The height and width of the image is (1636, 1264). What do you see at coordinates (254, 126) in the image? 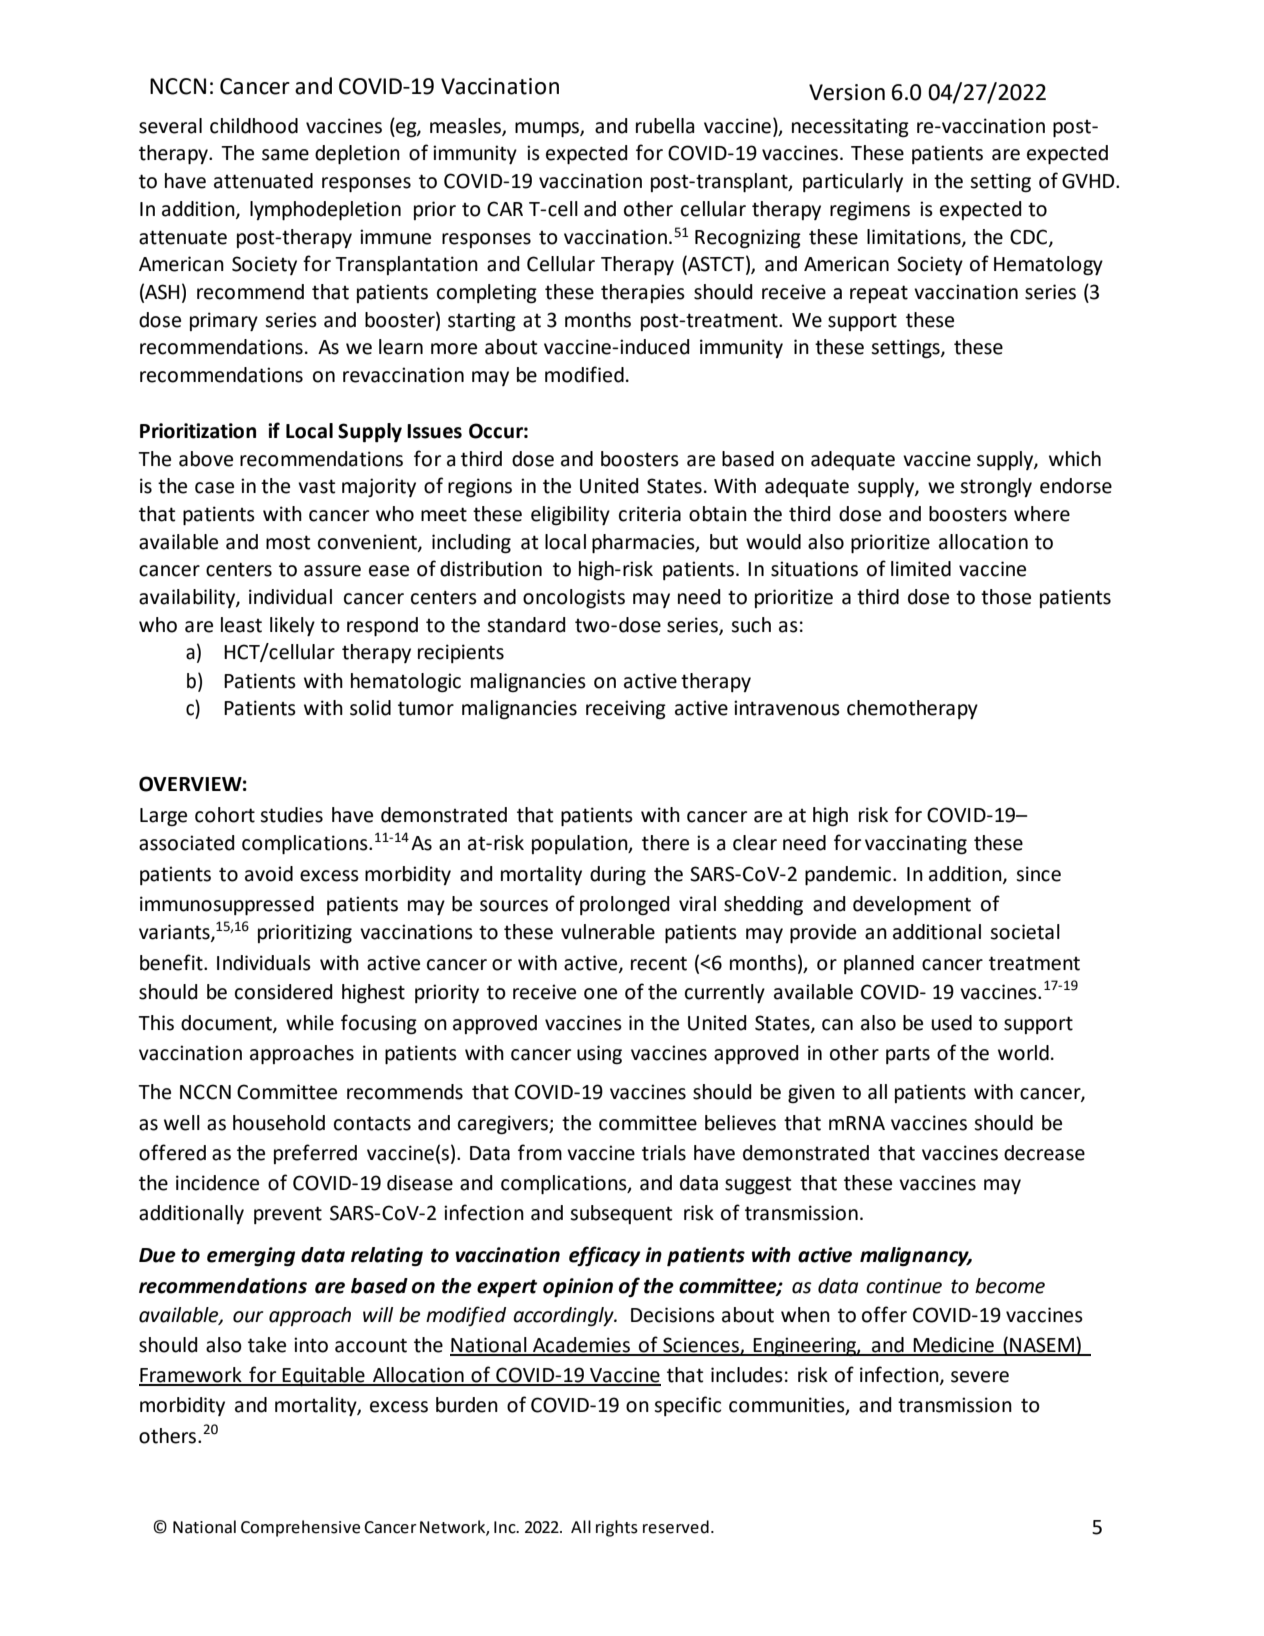
I see `childhood` at bounding box center [254, 126].
